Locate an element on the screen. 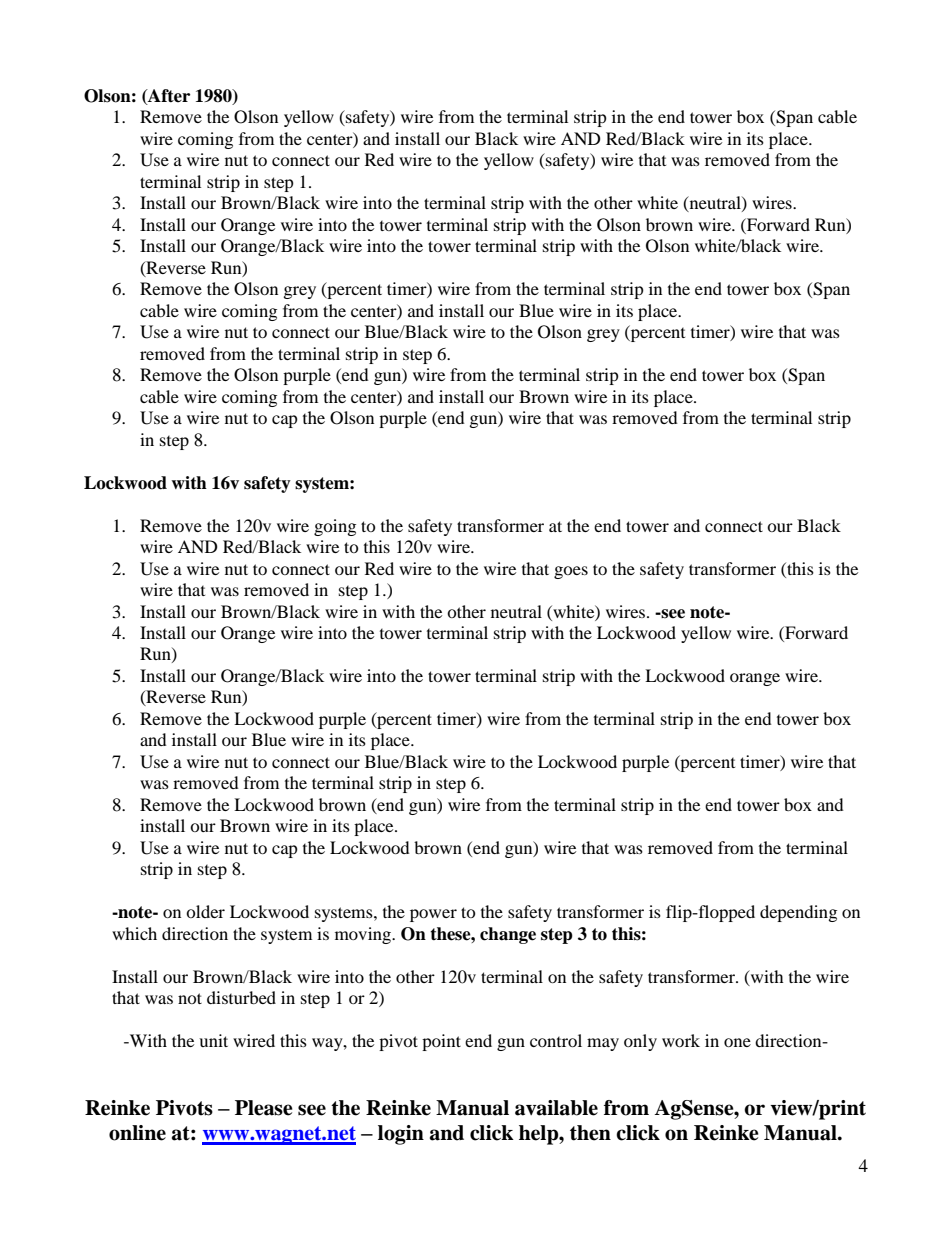 This screenshot has height=1233, width=952. going is located at coordinates (335, 527).
